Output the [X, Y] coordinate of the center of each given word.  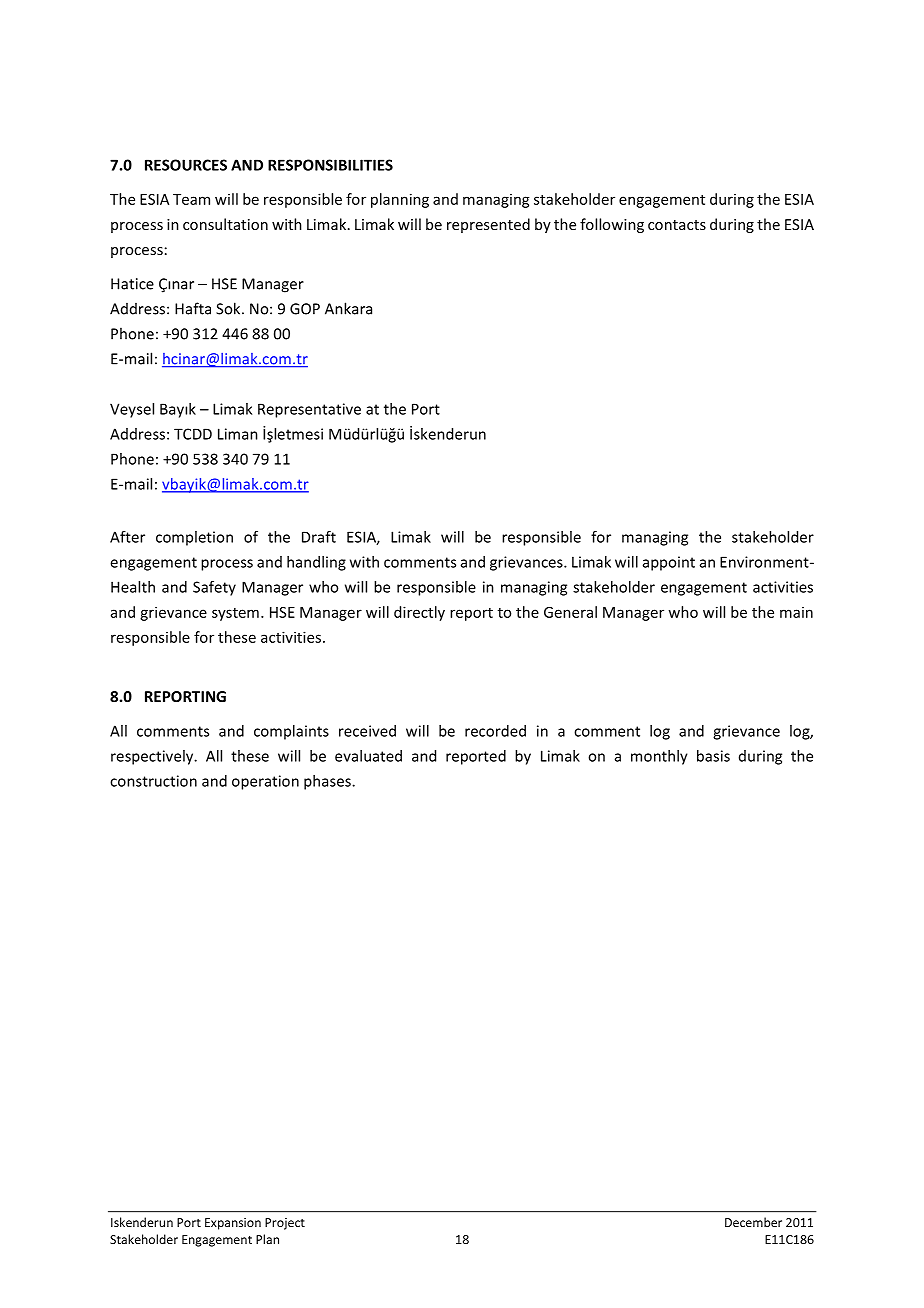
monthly [659, 757]
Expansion [233, 1224]
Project [285, 1224]
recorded [495, 731]
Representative [309, 410]
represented [488, 225]
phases [328, 782]
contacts [677, 225]
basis [713, 756]
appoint [669, 563]
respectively [153, 757]
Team [191, 199]
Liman [238, 434]
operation [265, 782]
